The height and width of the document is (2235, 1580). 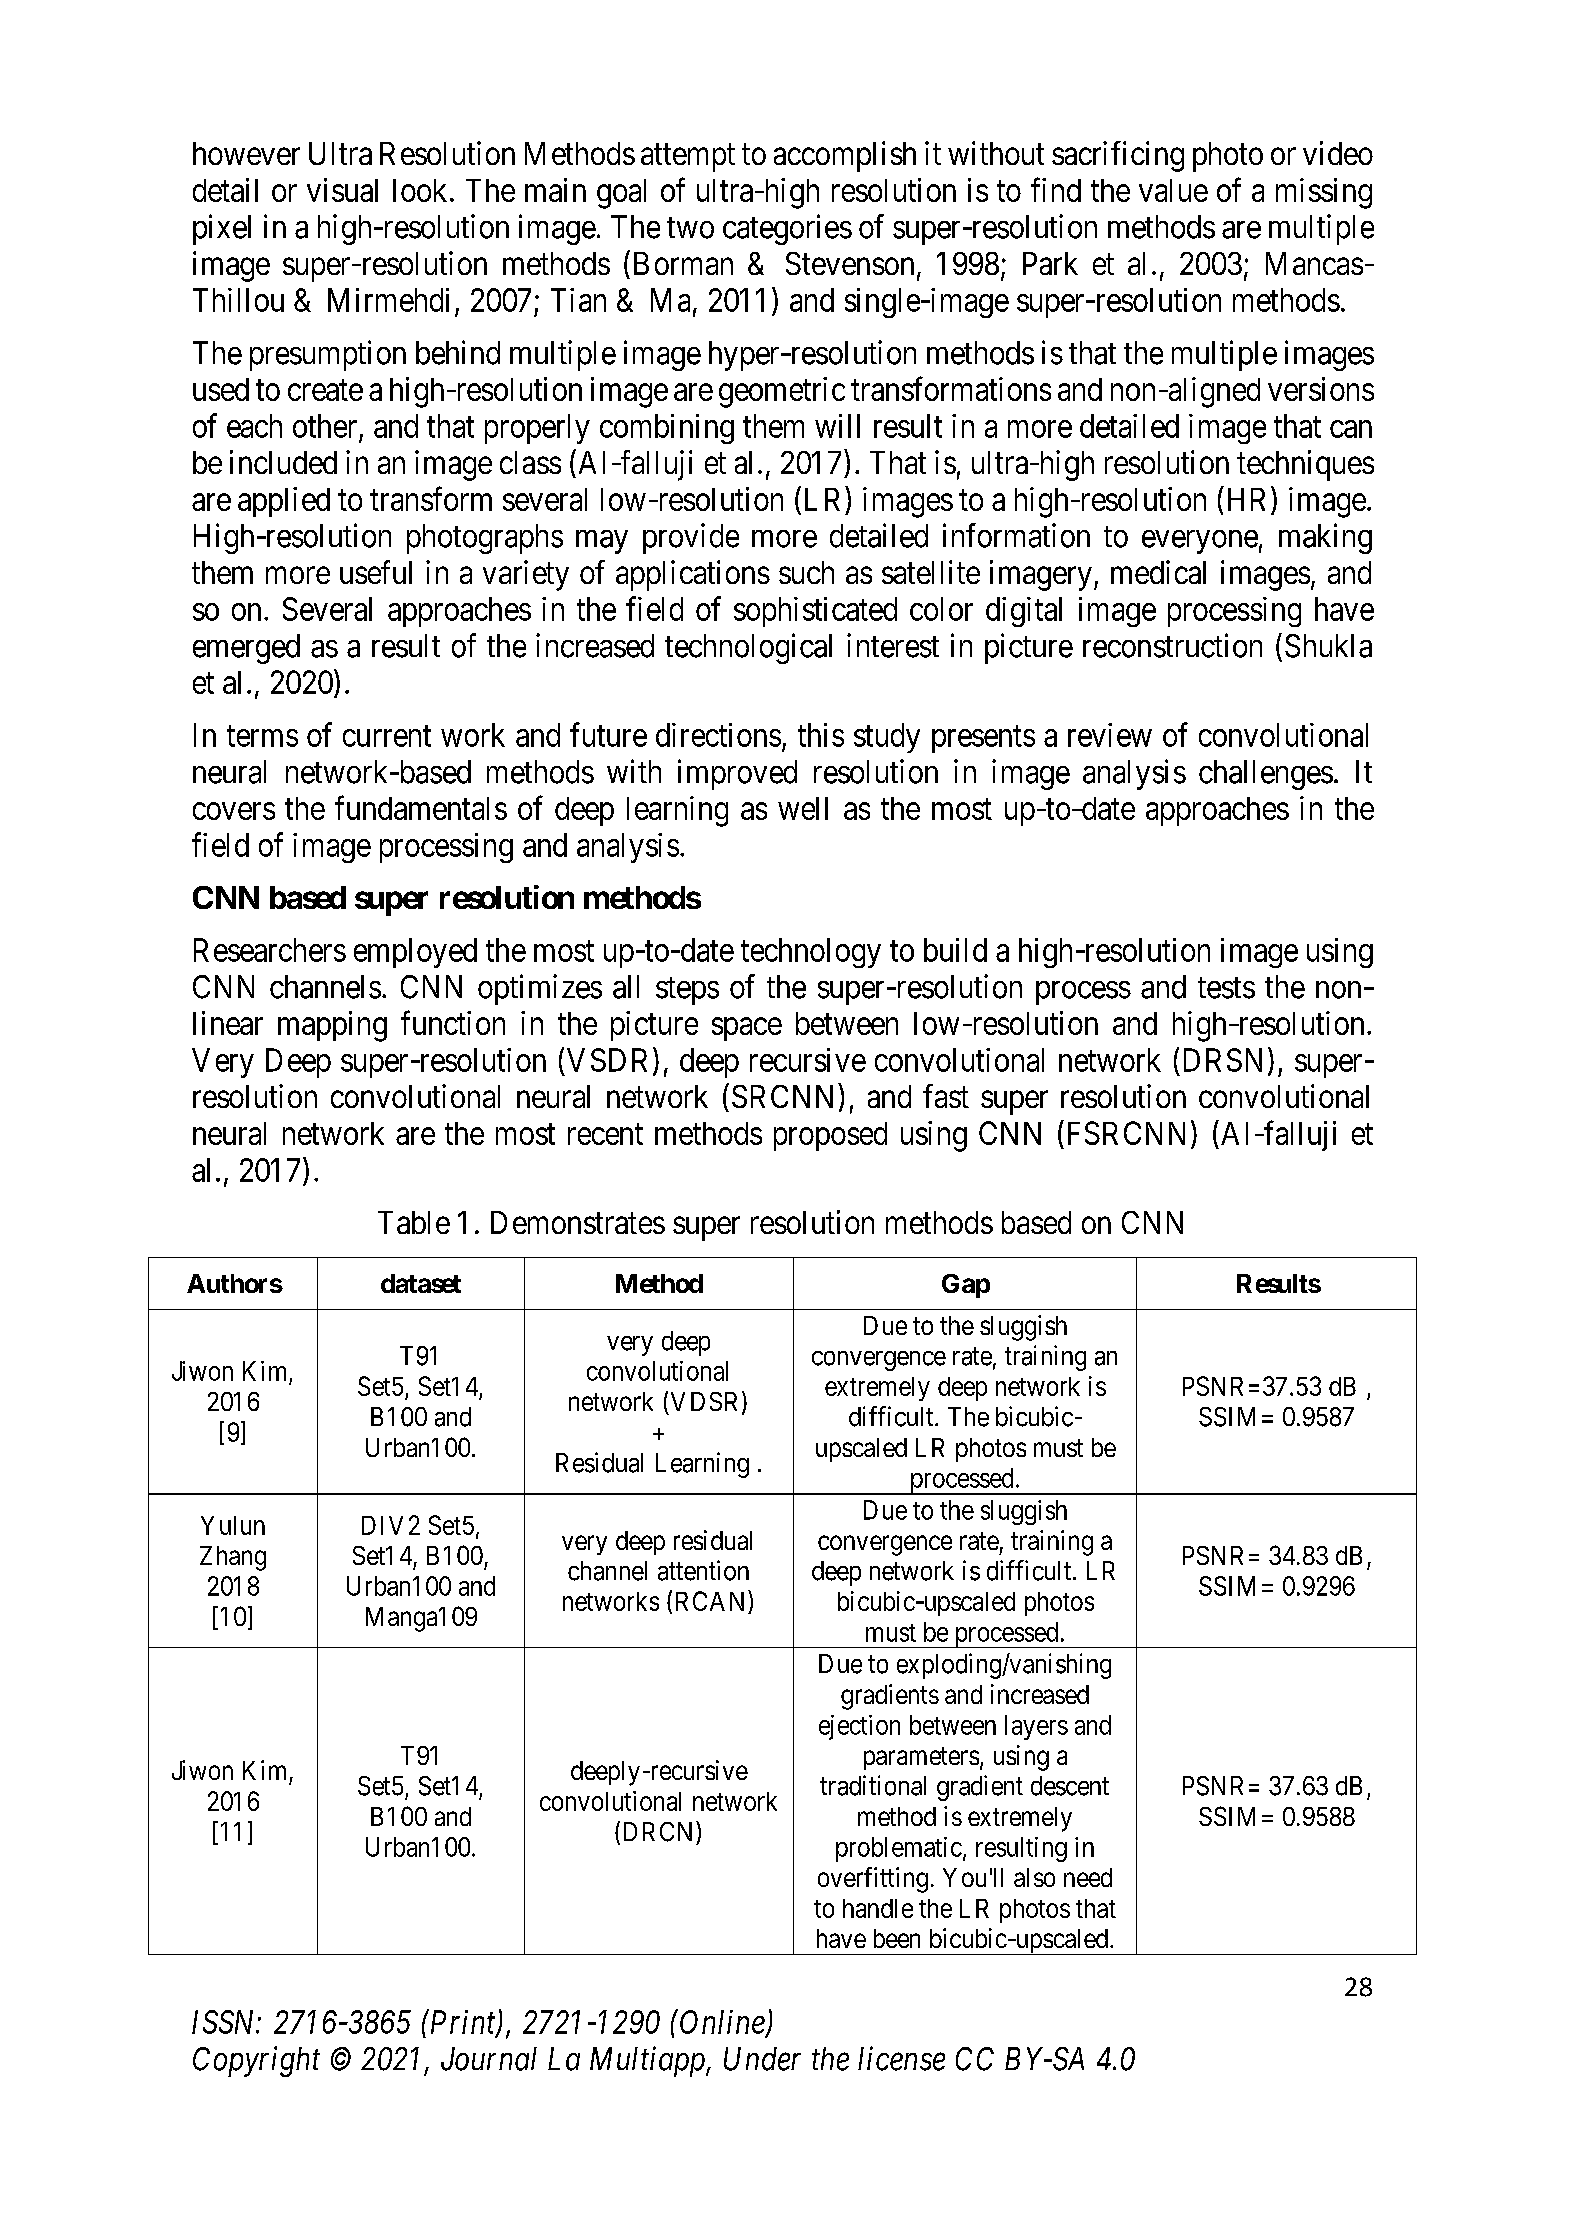 What do you see at coordinates (966, 1286) in the document?
I see `Gap` at bounding box center [966, 1286].
